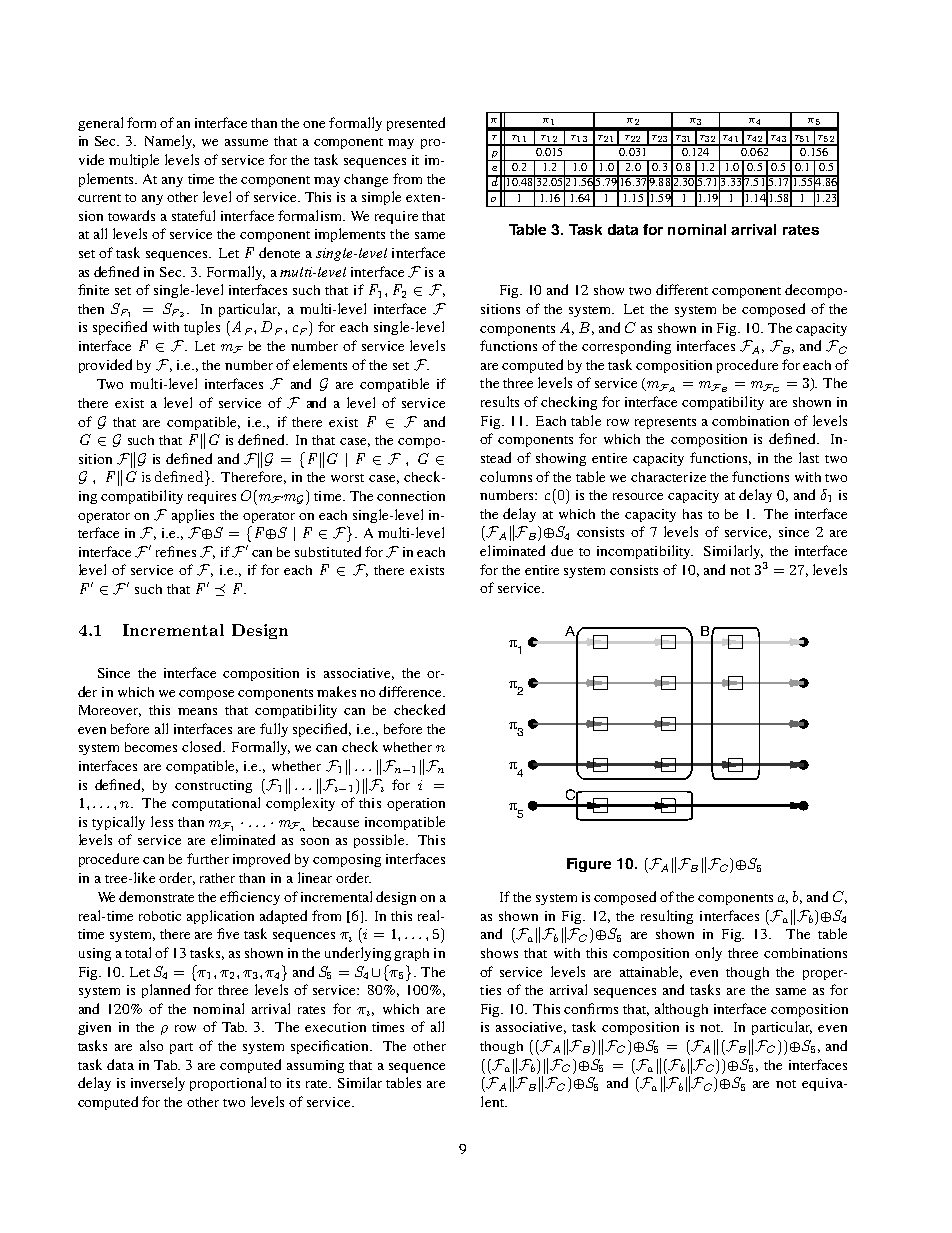 This screenshot has height=1233, width=952. I want to click on presented, so click(416, 124).
